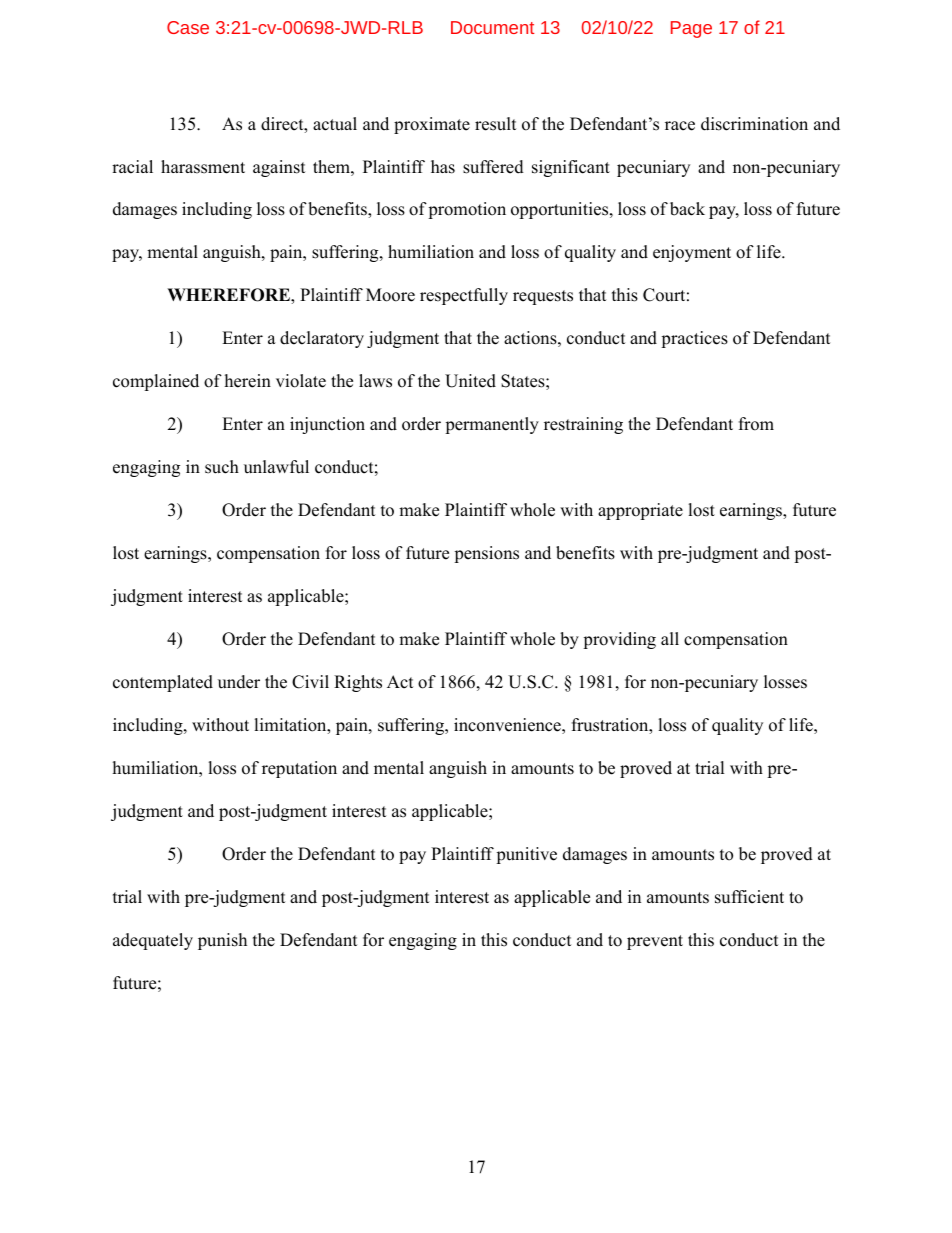 Image resolution: width=952 pixels, height=1233 pixels. What do you see at coordinates (492, 425) in the page?
I see `permanently` at bounding box center [492, 425].
